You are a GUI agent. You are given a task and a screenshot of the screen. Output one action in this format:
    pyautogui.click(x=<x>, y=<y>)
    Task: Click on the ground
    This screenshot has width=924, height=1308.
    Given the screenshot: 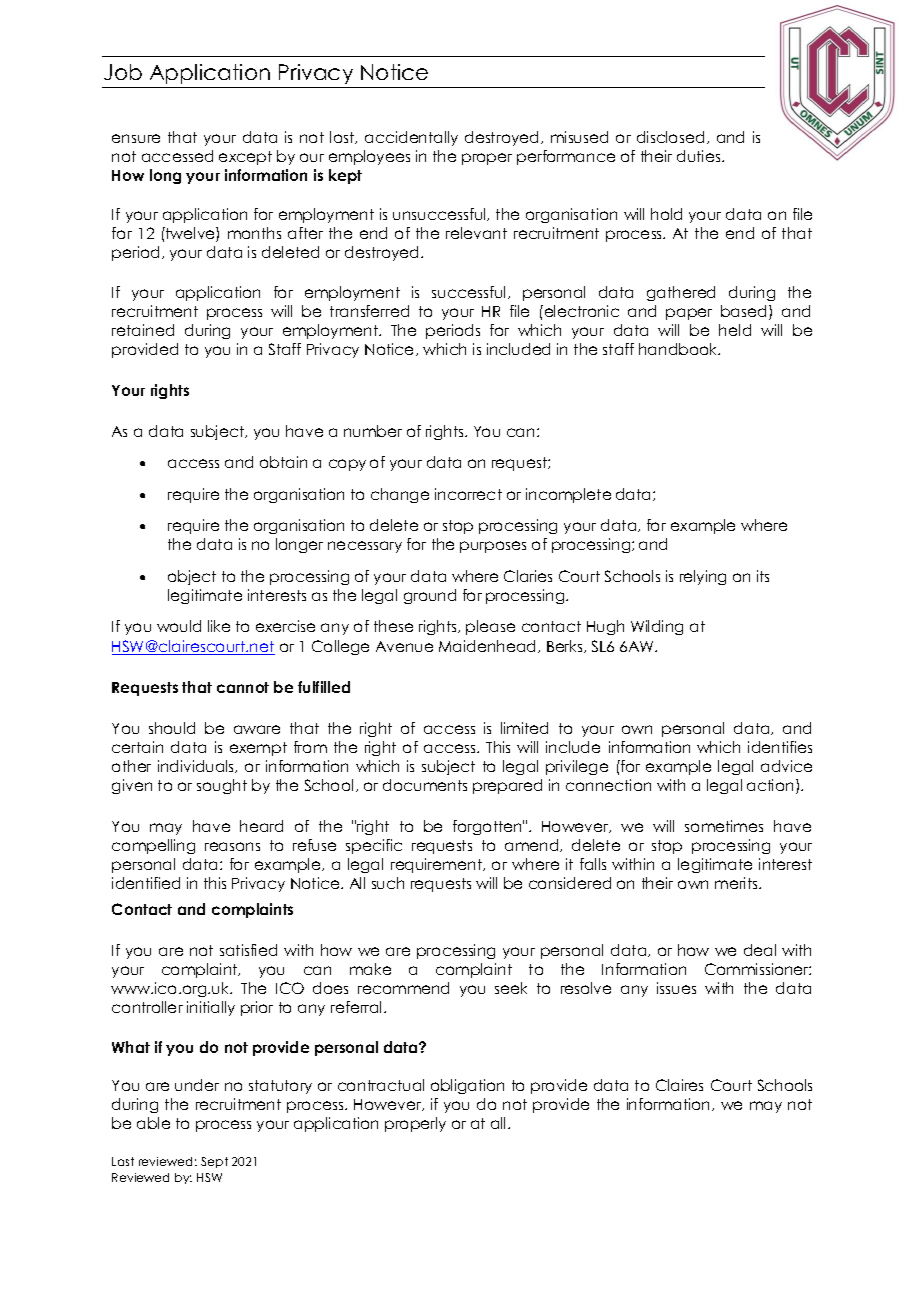 What is the action you would take?
    pyautogui.click(x=430, y=596)
